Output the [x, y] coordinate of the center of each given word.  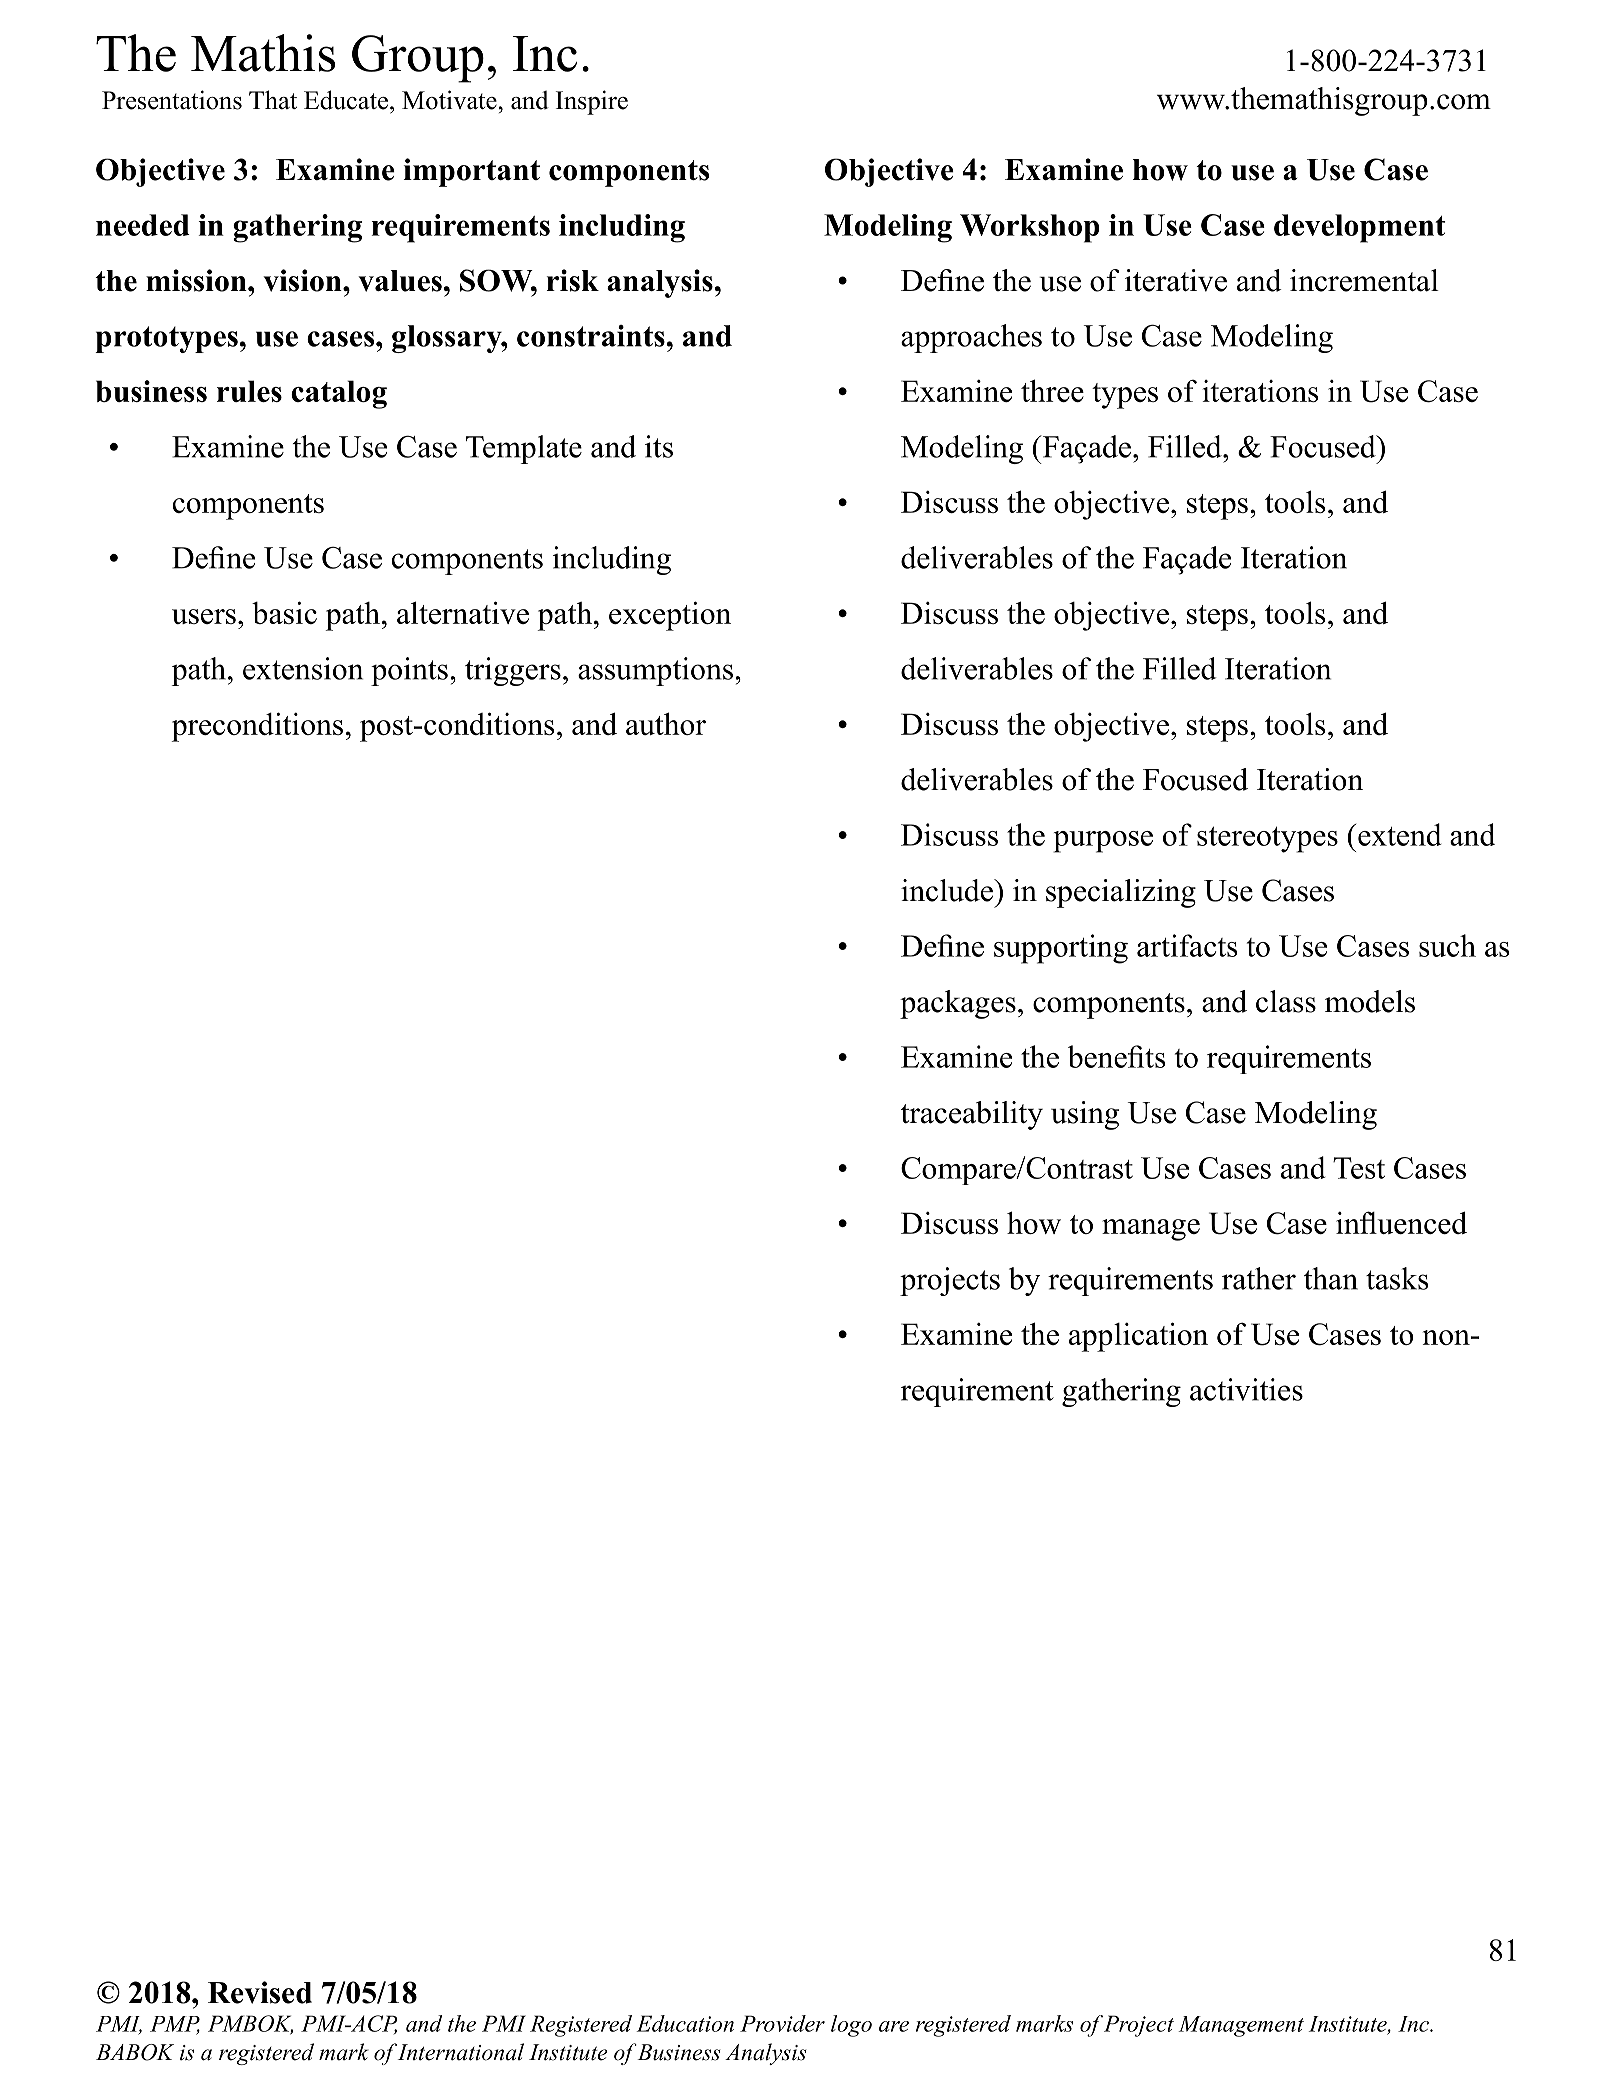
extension [303, 668]
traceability [972, 1115]
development [1360, 228]
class [1286, 1001]
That [273, 100]
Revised [260, 1992]
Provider [782, 2023]
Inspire [592, 102]
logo [851, 2026]
